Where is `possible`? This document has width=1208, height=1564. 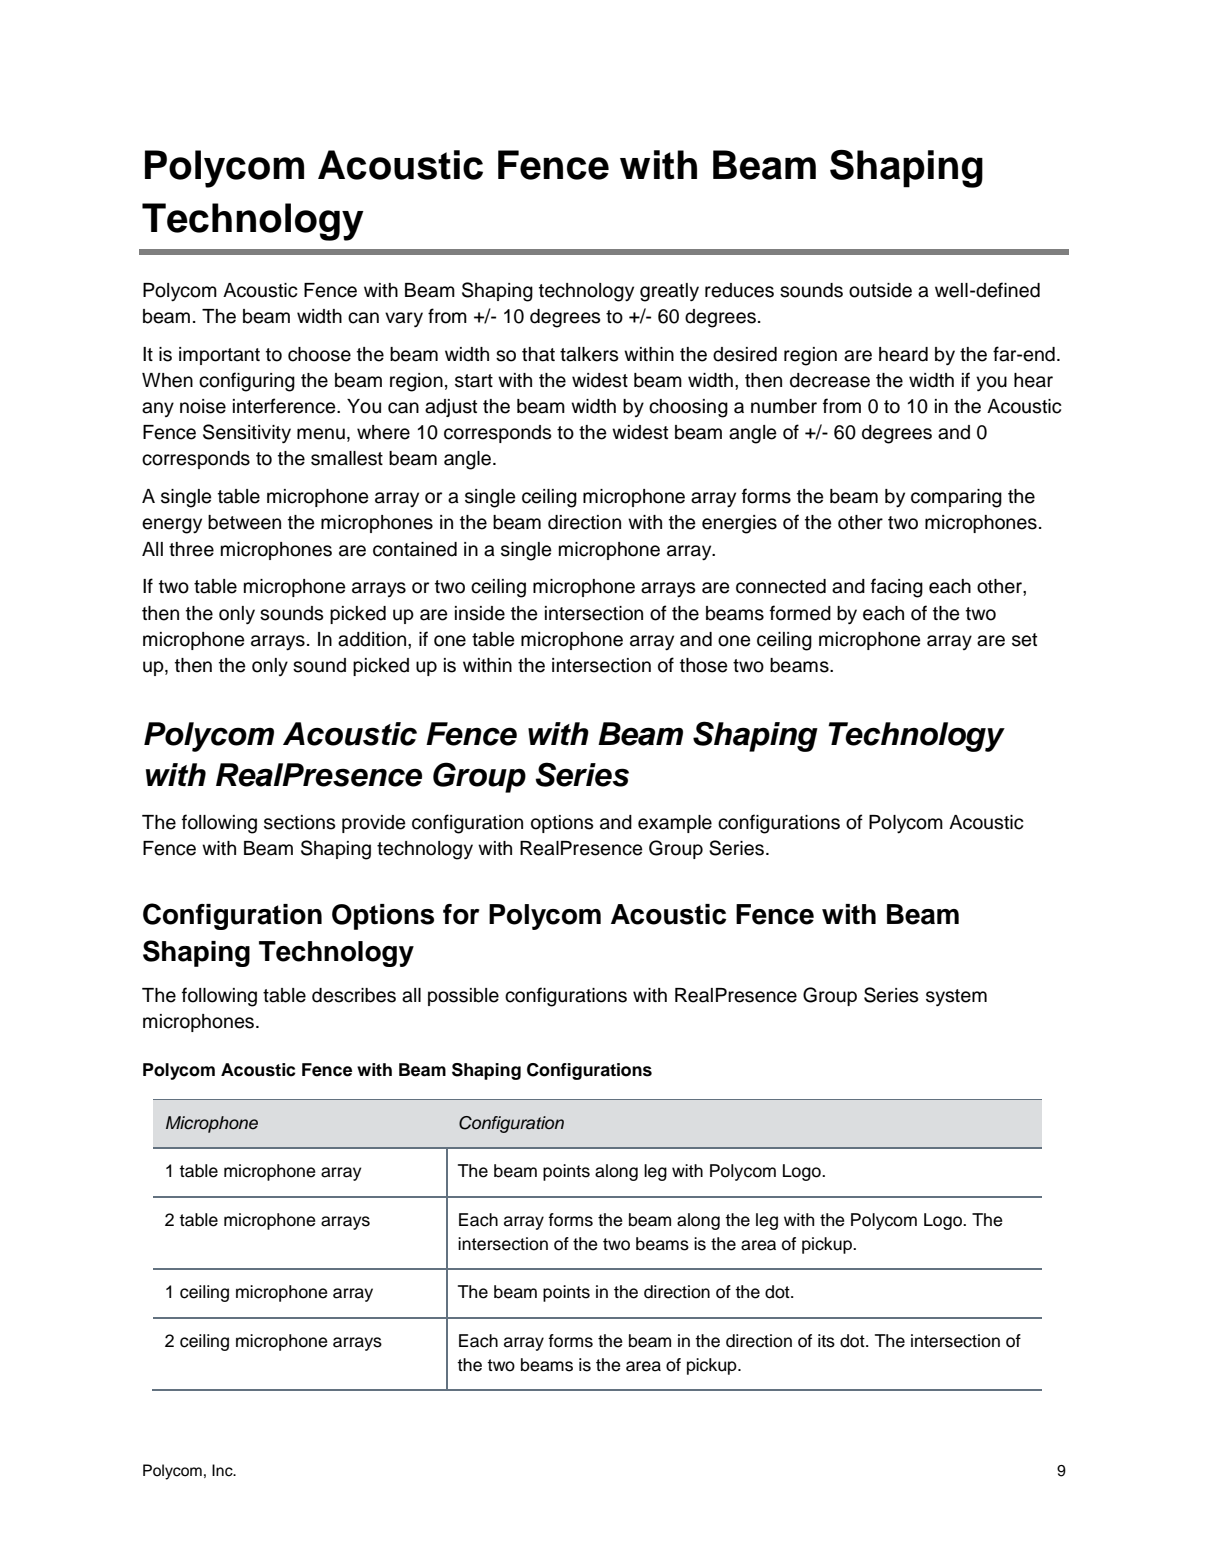
possible is located at coordinates (463, 997).
